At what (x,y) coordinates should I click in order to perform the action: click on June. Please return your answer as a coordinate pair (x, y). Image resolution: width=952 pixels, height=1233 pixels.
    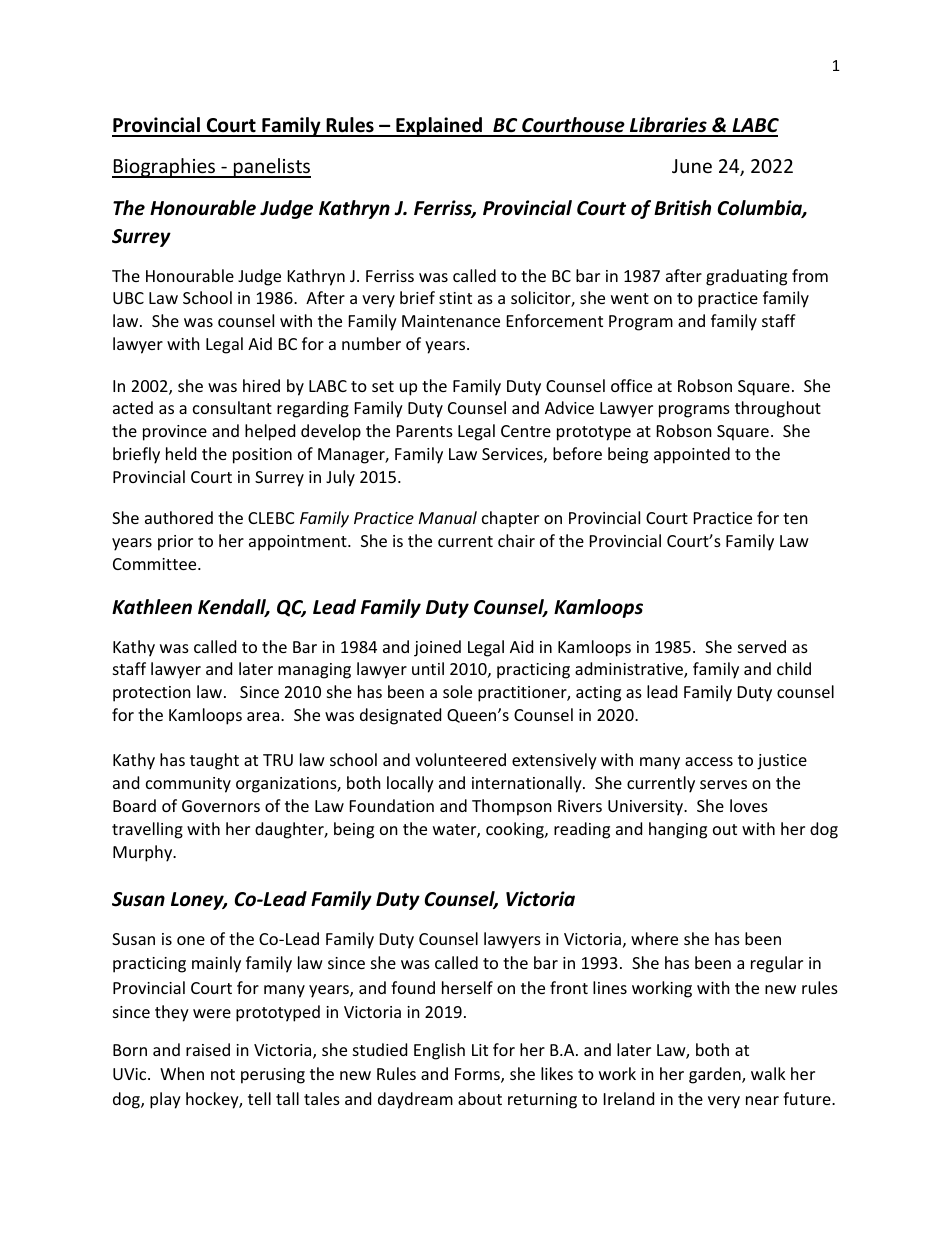
    Looking at the image, I should click on (692, 166).
